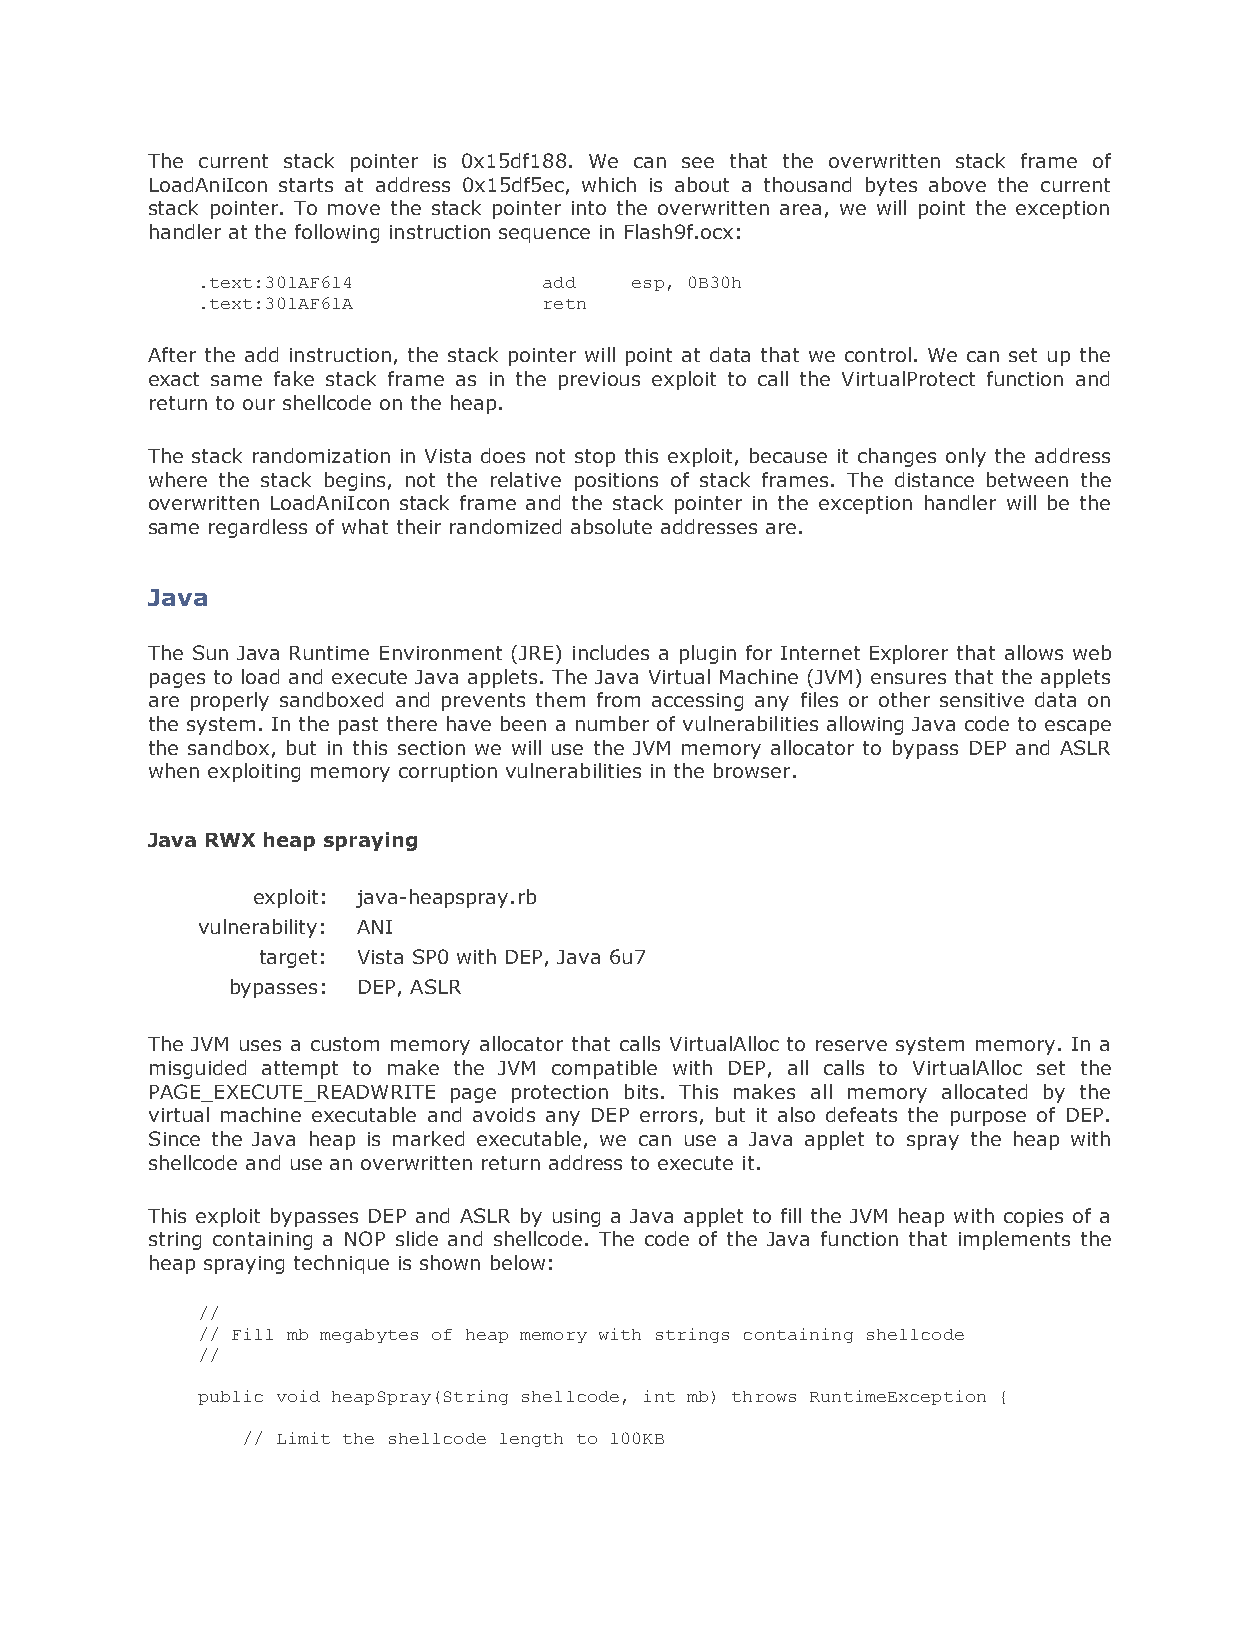 The width and height of the screenshot is (1260, 1630). What do you see at coordinates (764, 1396) in the screenshot?
I see `throws` at bounding box center [764, 1396].
